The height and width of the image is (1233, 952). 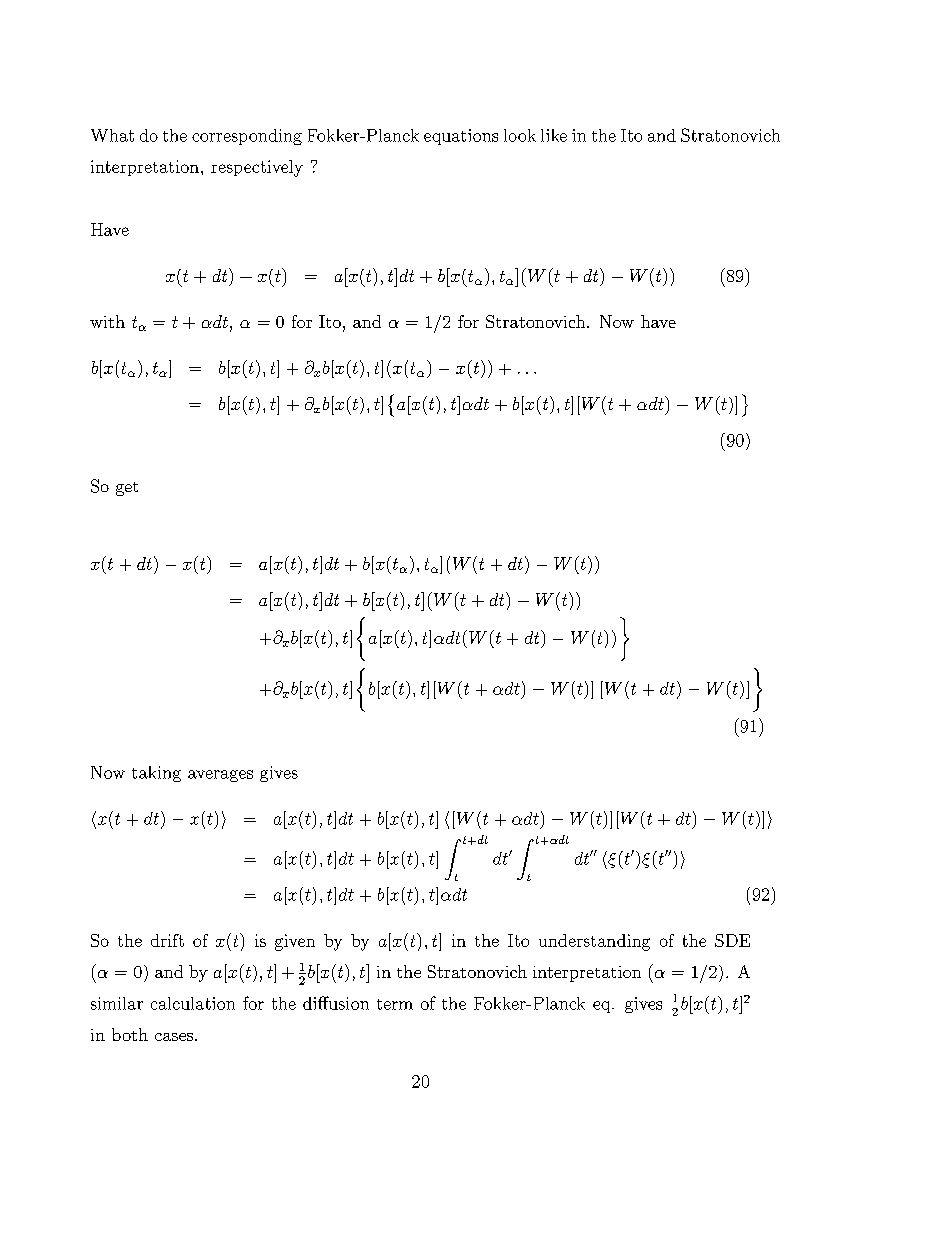 What do you see at coordinates (247, 137) in the image?
I see `corresponding` at bounding box center [247, 137].
